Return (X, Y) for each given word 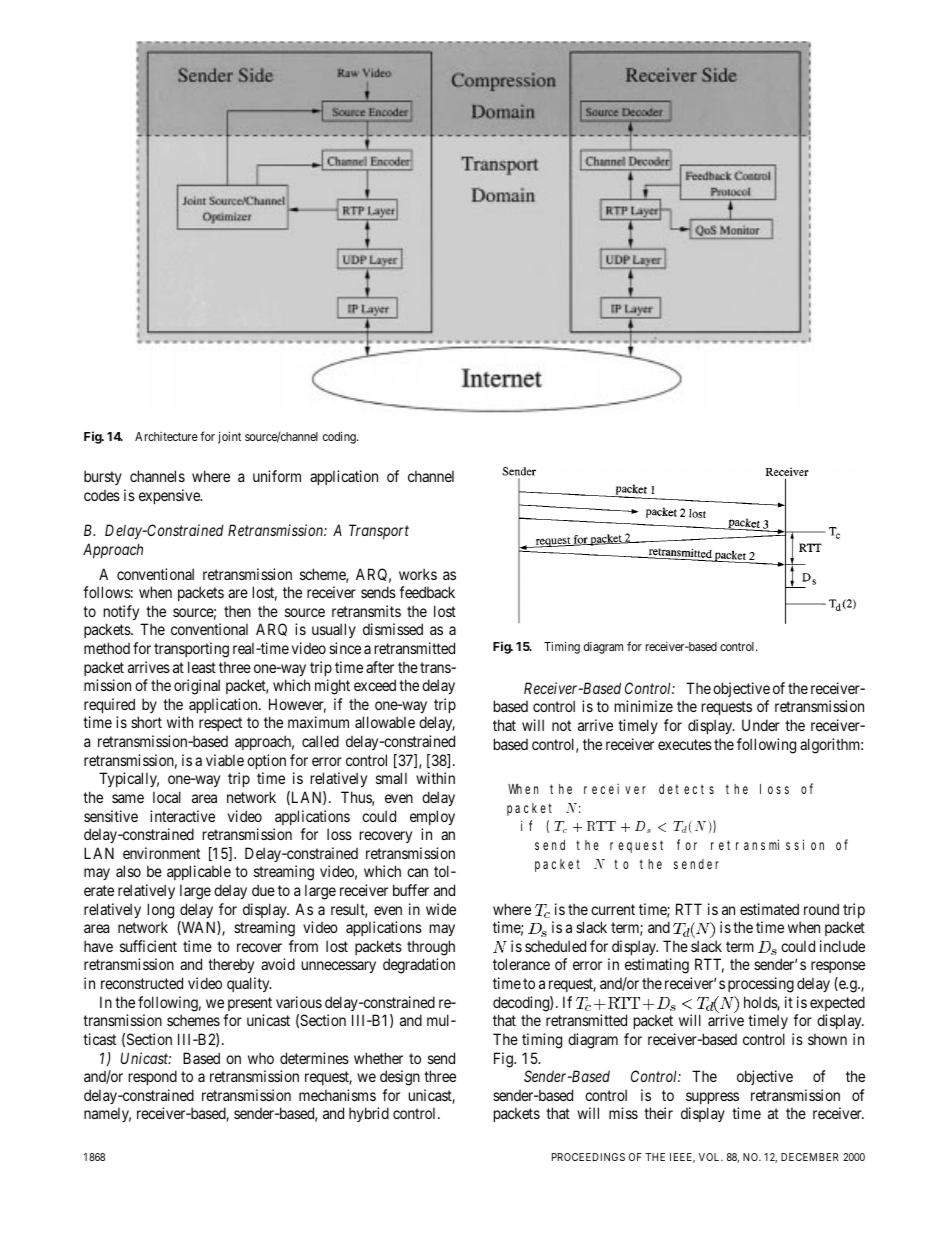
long (161, 911)
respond (153, 1077)
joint (229, 437)
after (380, 667)
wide (441, 909)
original (197, 687)
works (418, 574)
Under (761, 725)
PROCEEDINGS (588, 1157)
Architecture (166, 436)
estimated (769, 909)
